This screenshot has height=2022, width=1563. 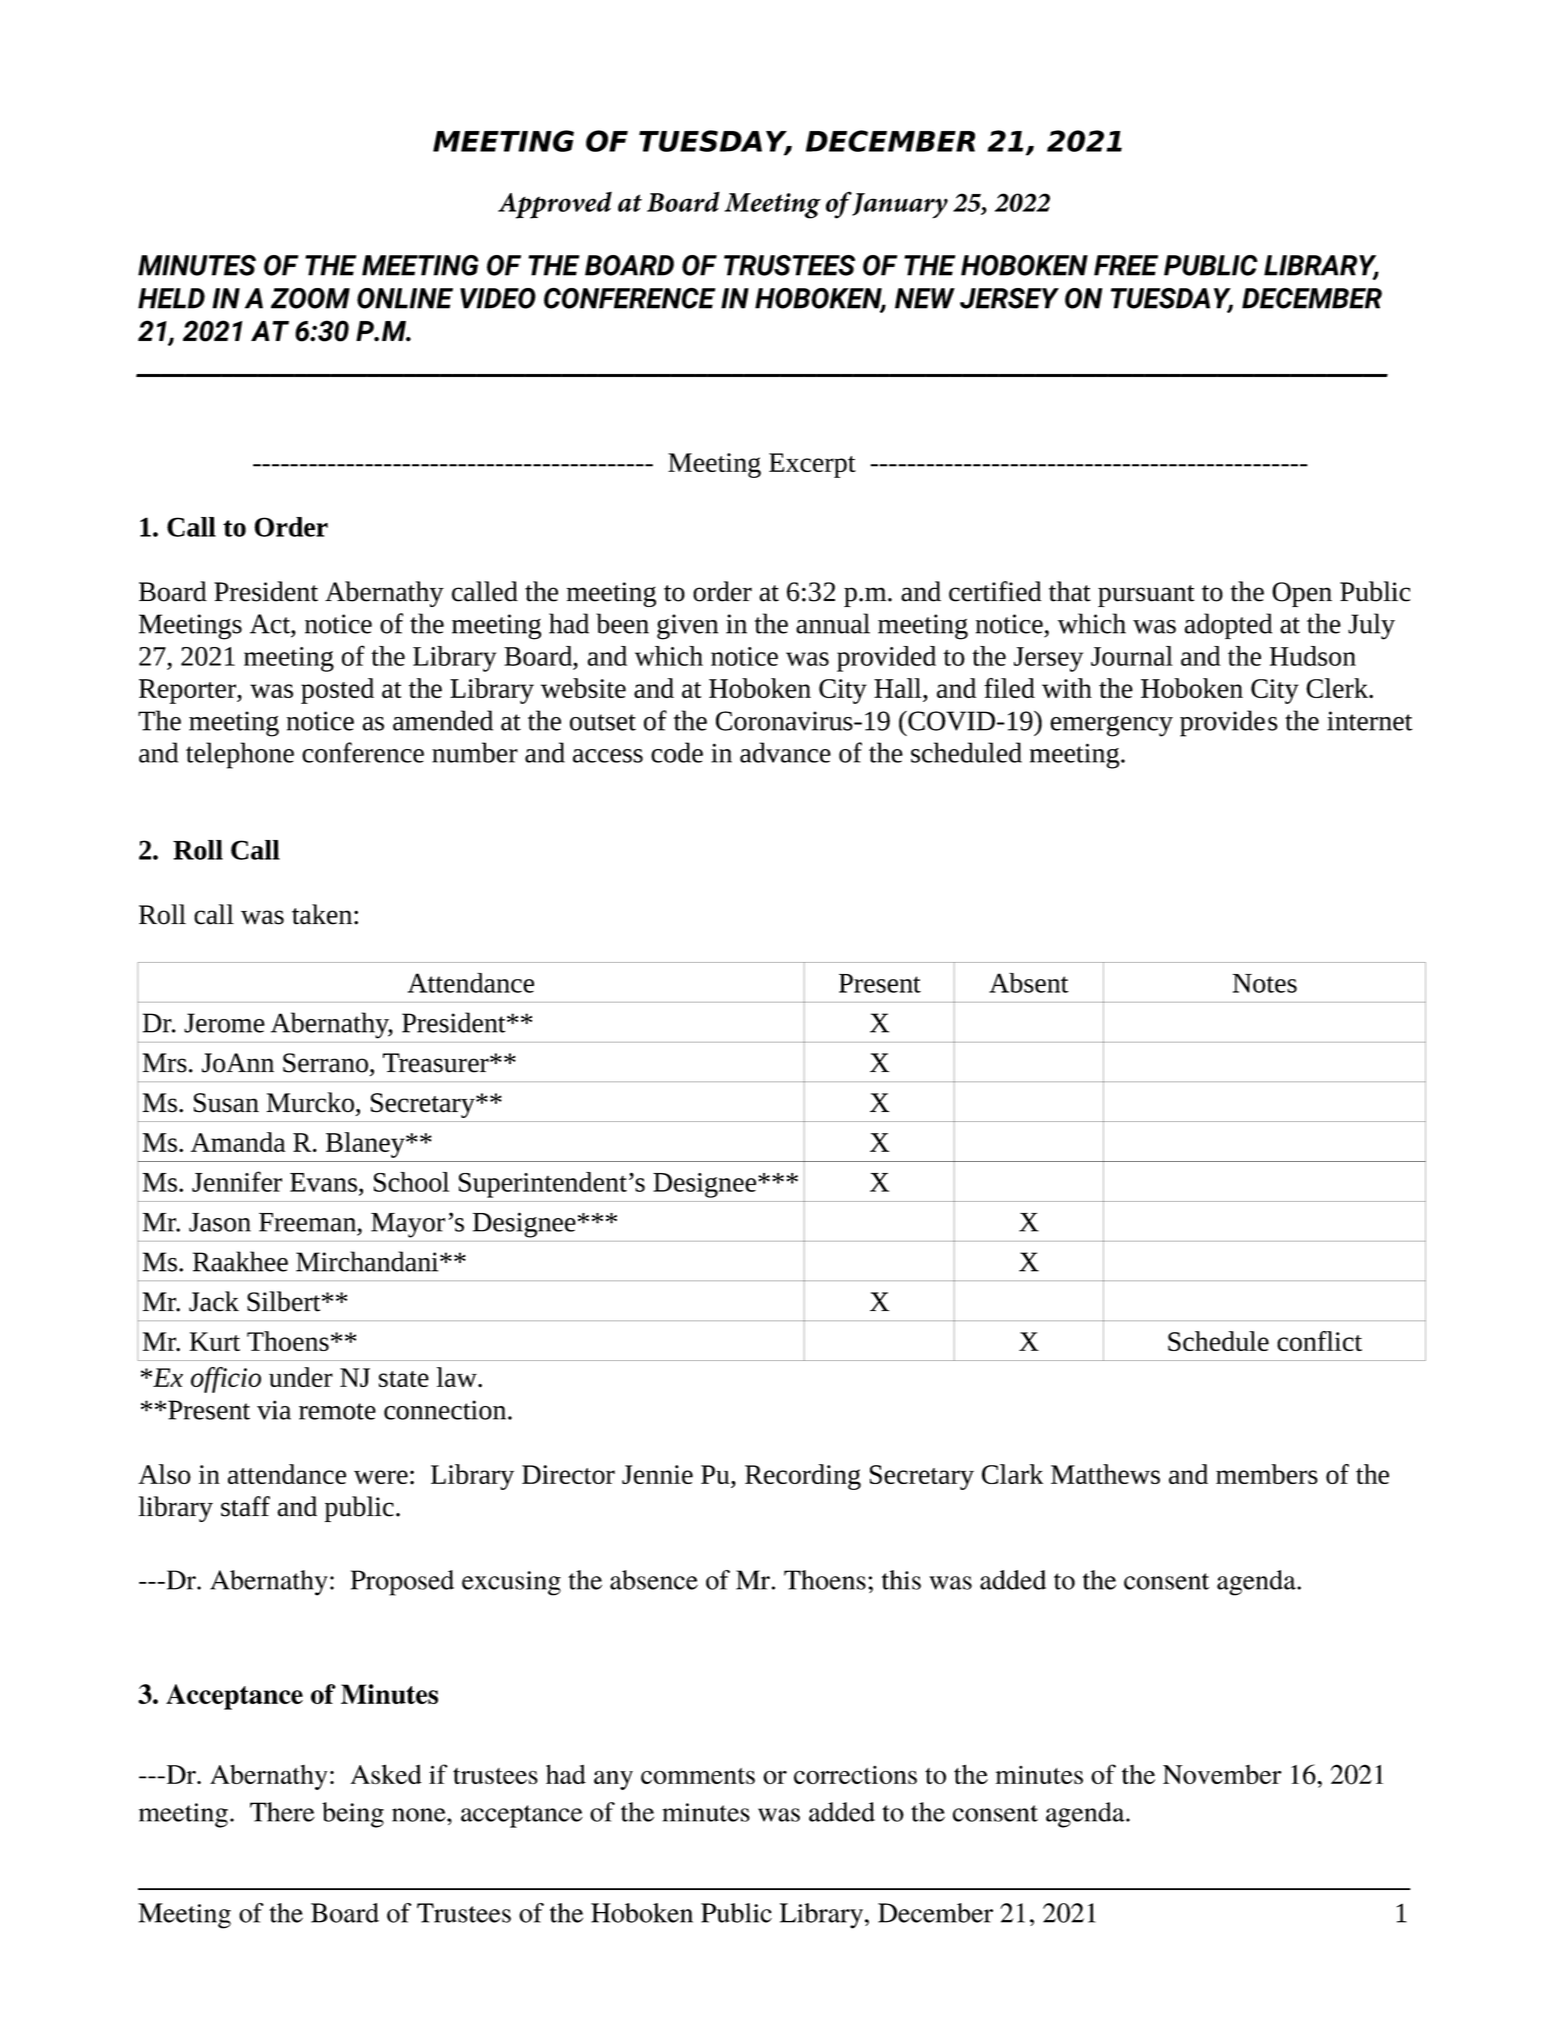 I want to click on Notes, so click(x=1265, y=983).
